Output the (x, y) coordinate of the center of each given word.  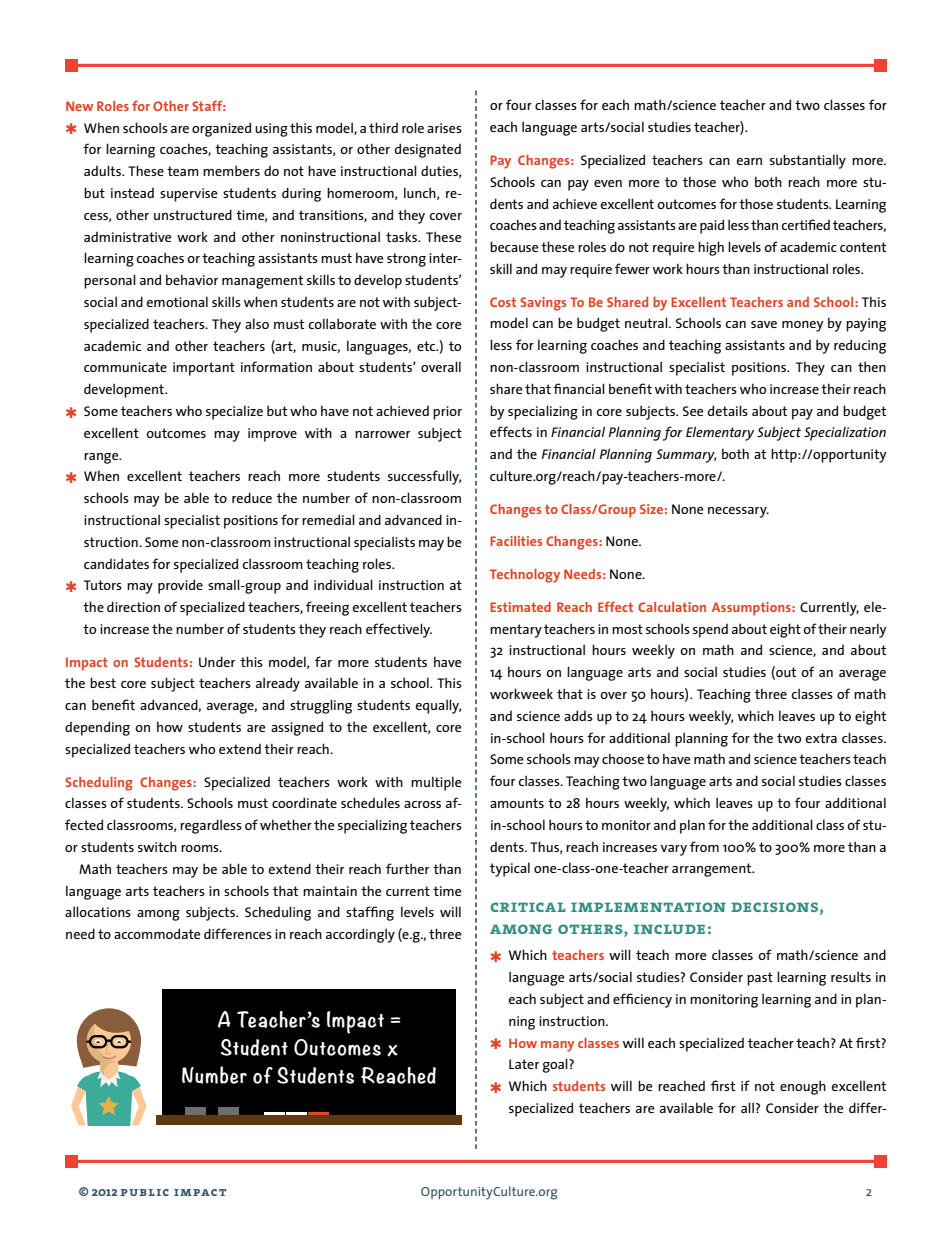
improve (272, 435)
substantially (808, 161)
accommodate (157, 933)
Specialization (845, 434)
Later (524, 1064)
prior (447, 413)
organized (221, 129)
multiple (436, 783)
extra (821, 738)
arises (444, 128)
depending (97, 728)
